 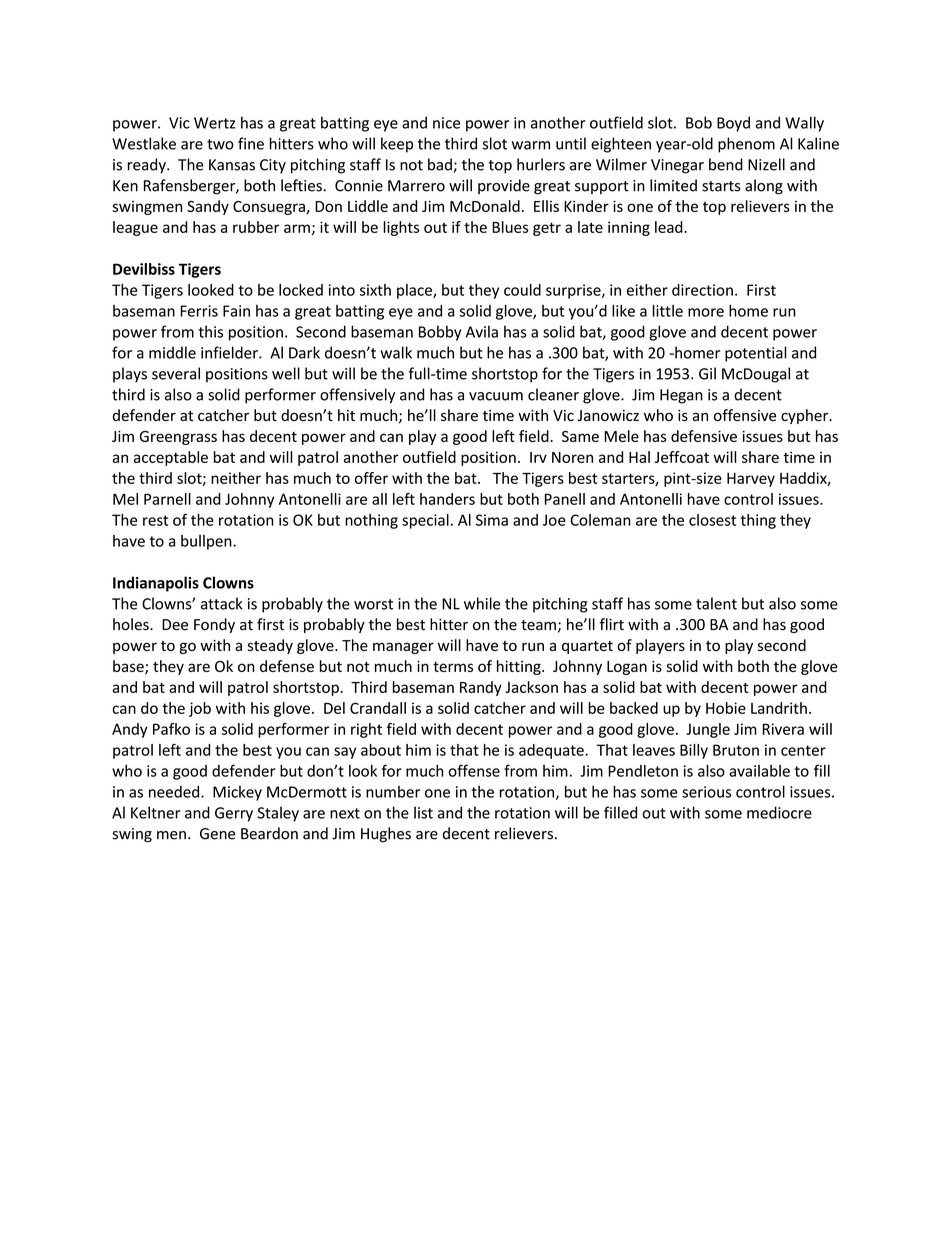 What do you see at coordinates (716, 603) in the screenshot?
I see `talent` at bounding box center [716, 603].
